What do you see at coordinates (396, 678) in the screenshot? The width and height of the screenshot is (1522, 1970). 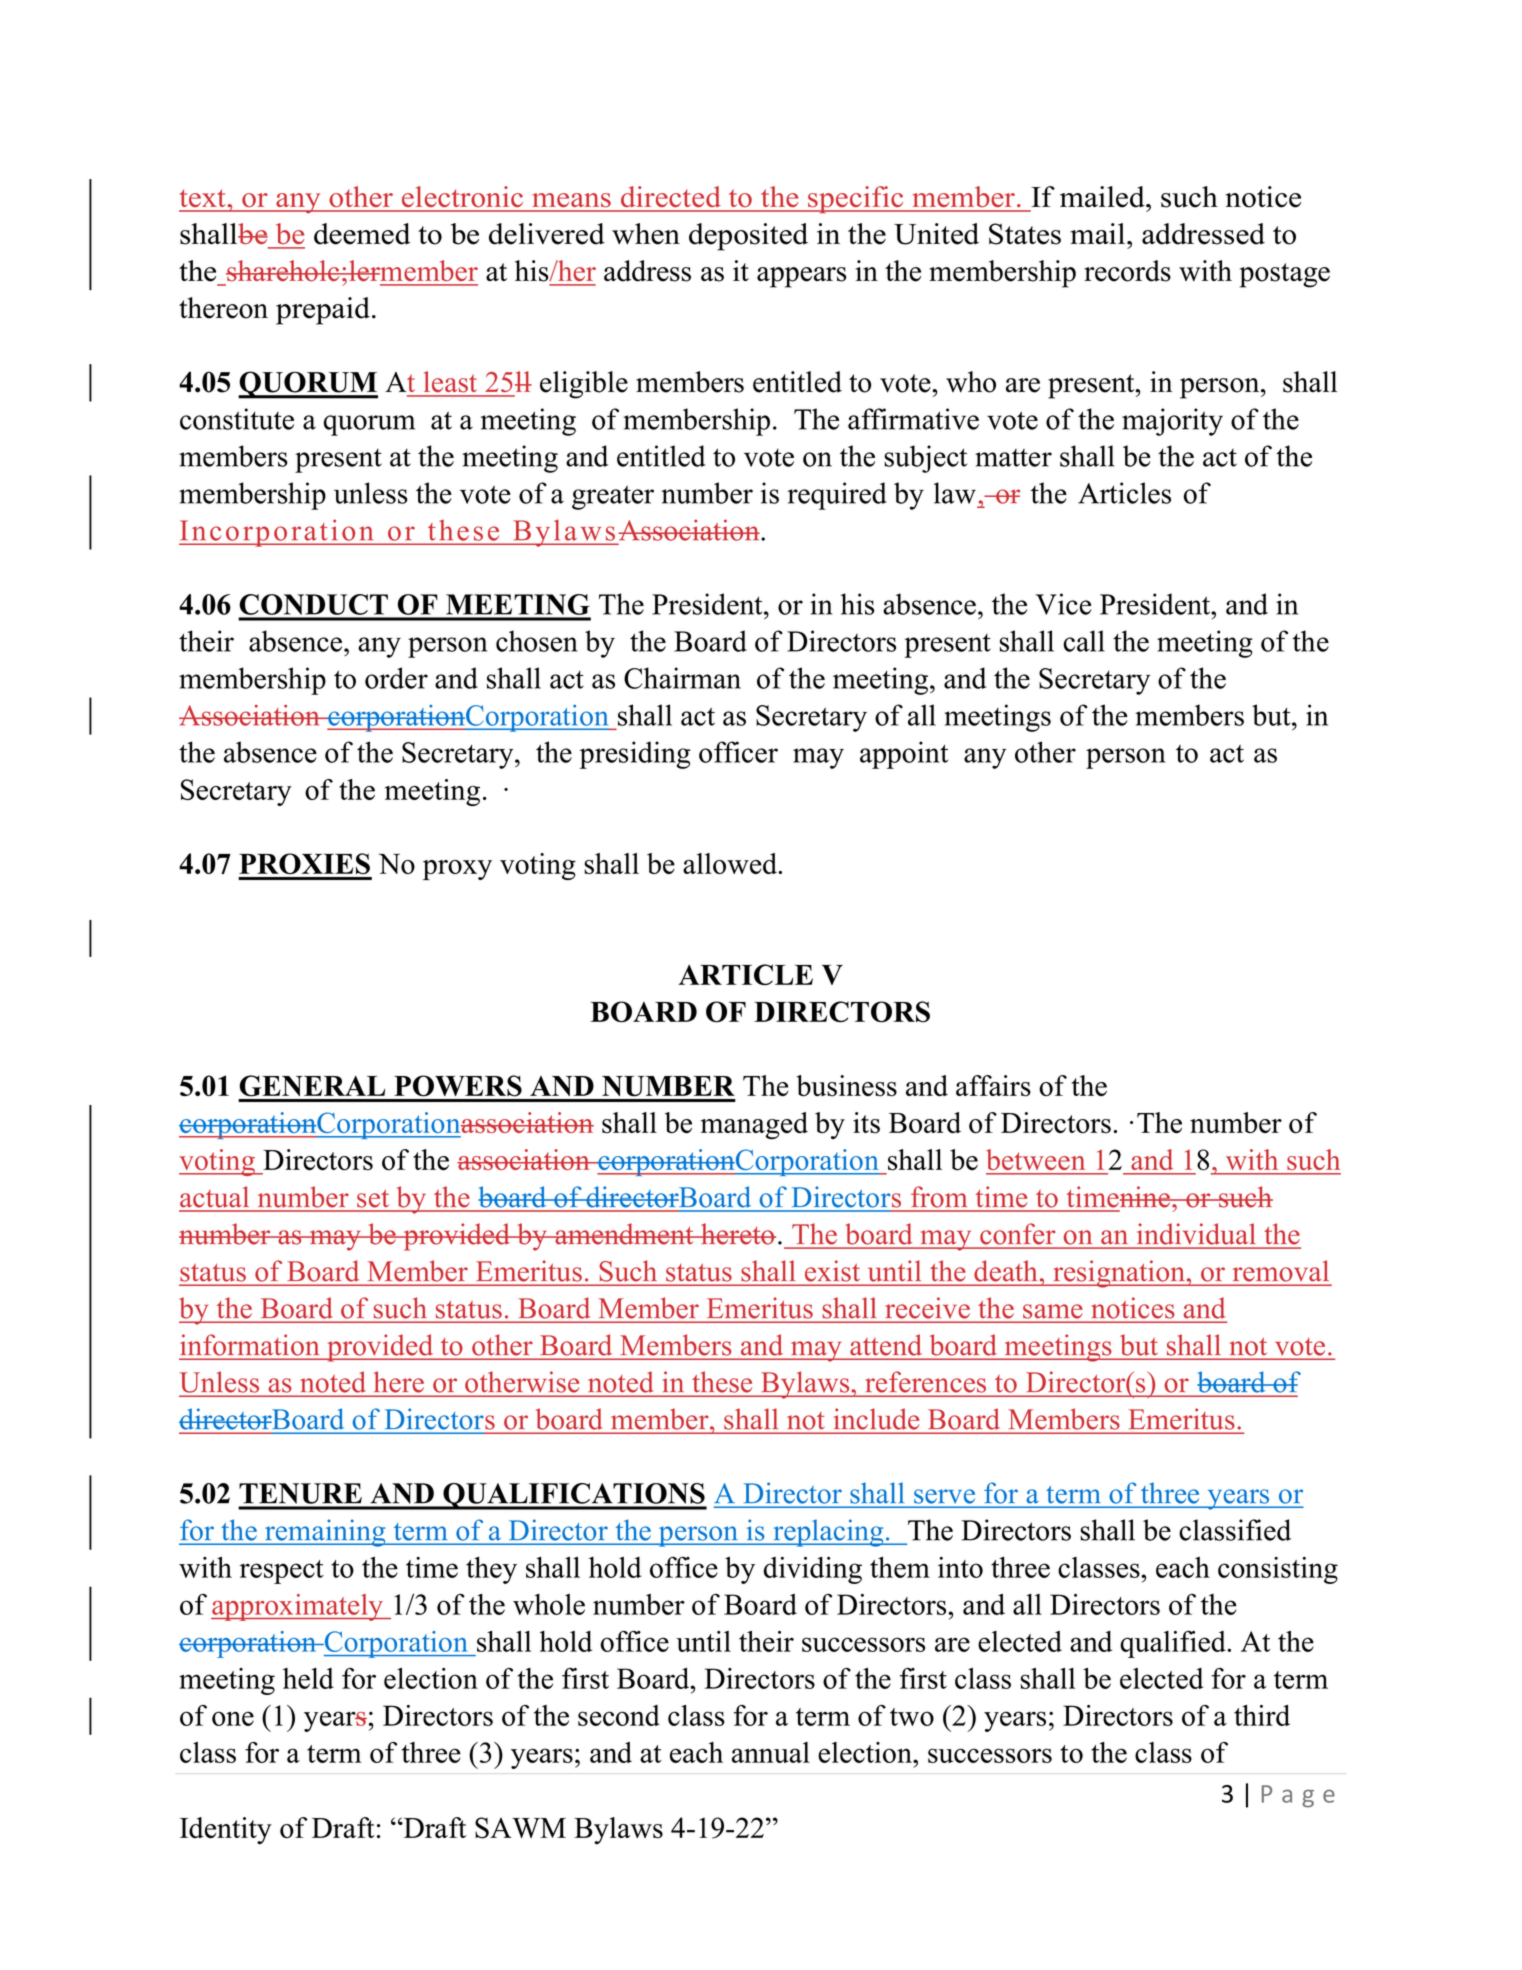 I see `order` at bounding box center [396, 678].
